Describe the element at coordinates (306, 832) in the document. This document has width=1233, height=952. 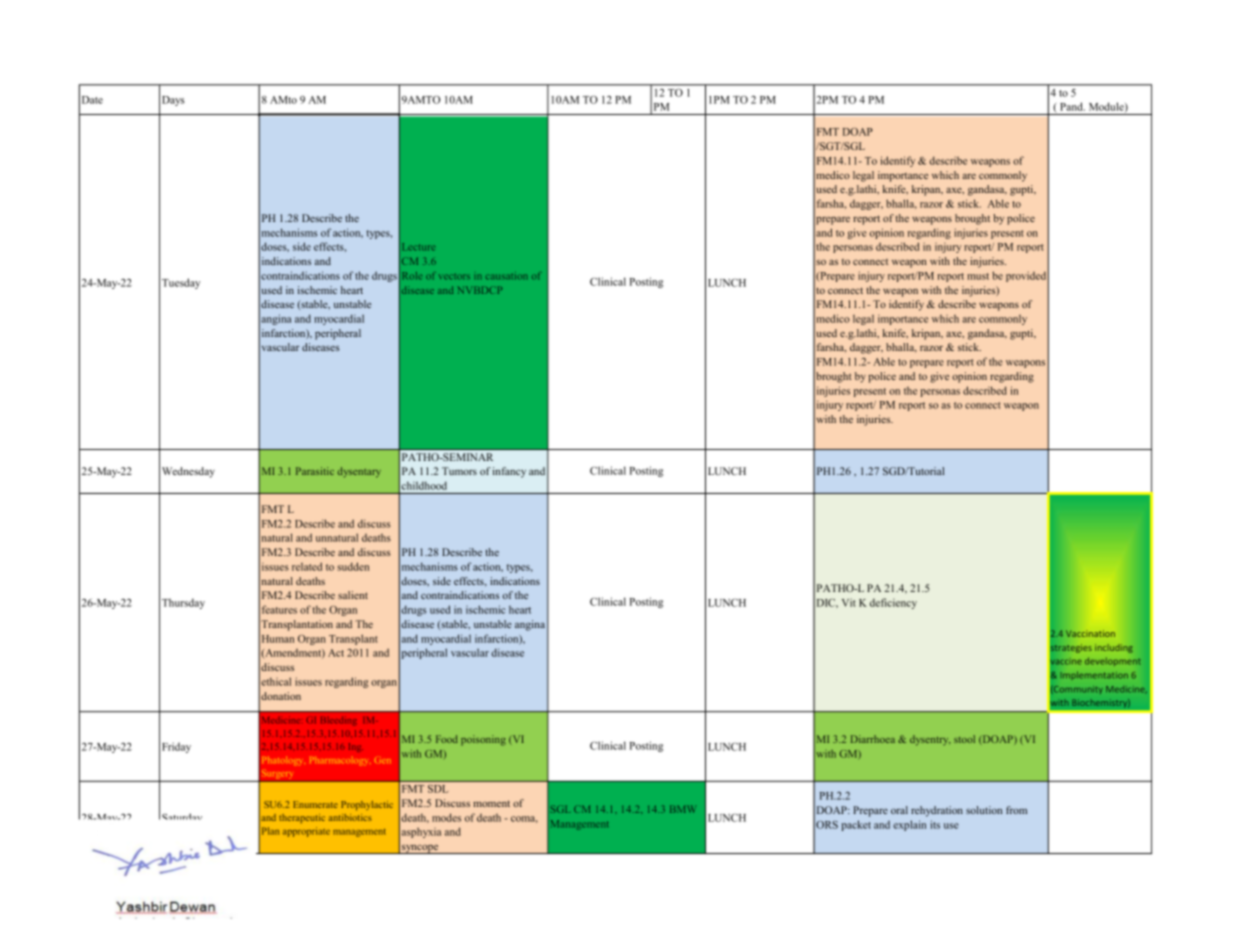
I see `appropriate` at that location.
